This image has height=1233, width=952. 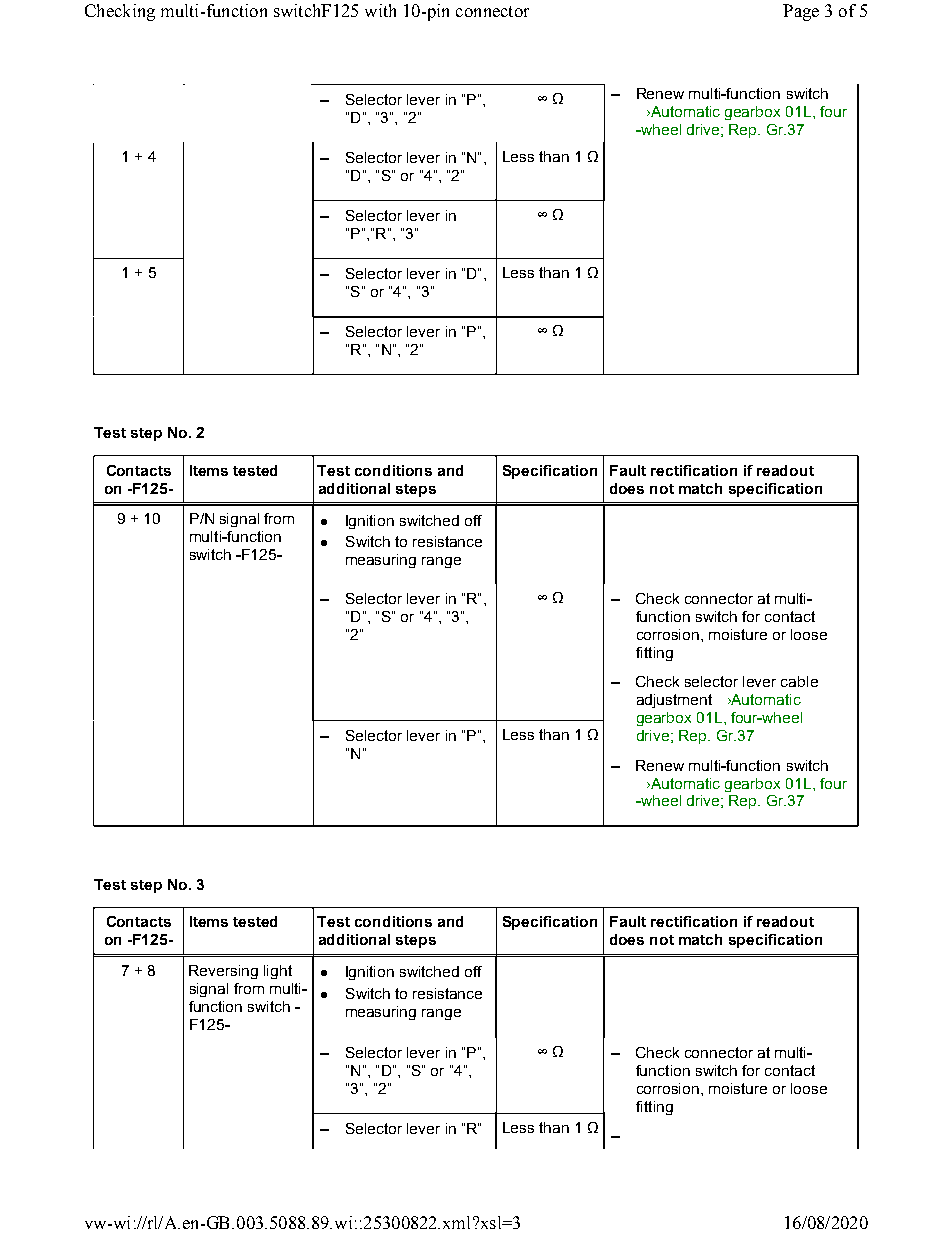 I want to click on cable, so click(x=799, y=681).
